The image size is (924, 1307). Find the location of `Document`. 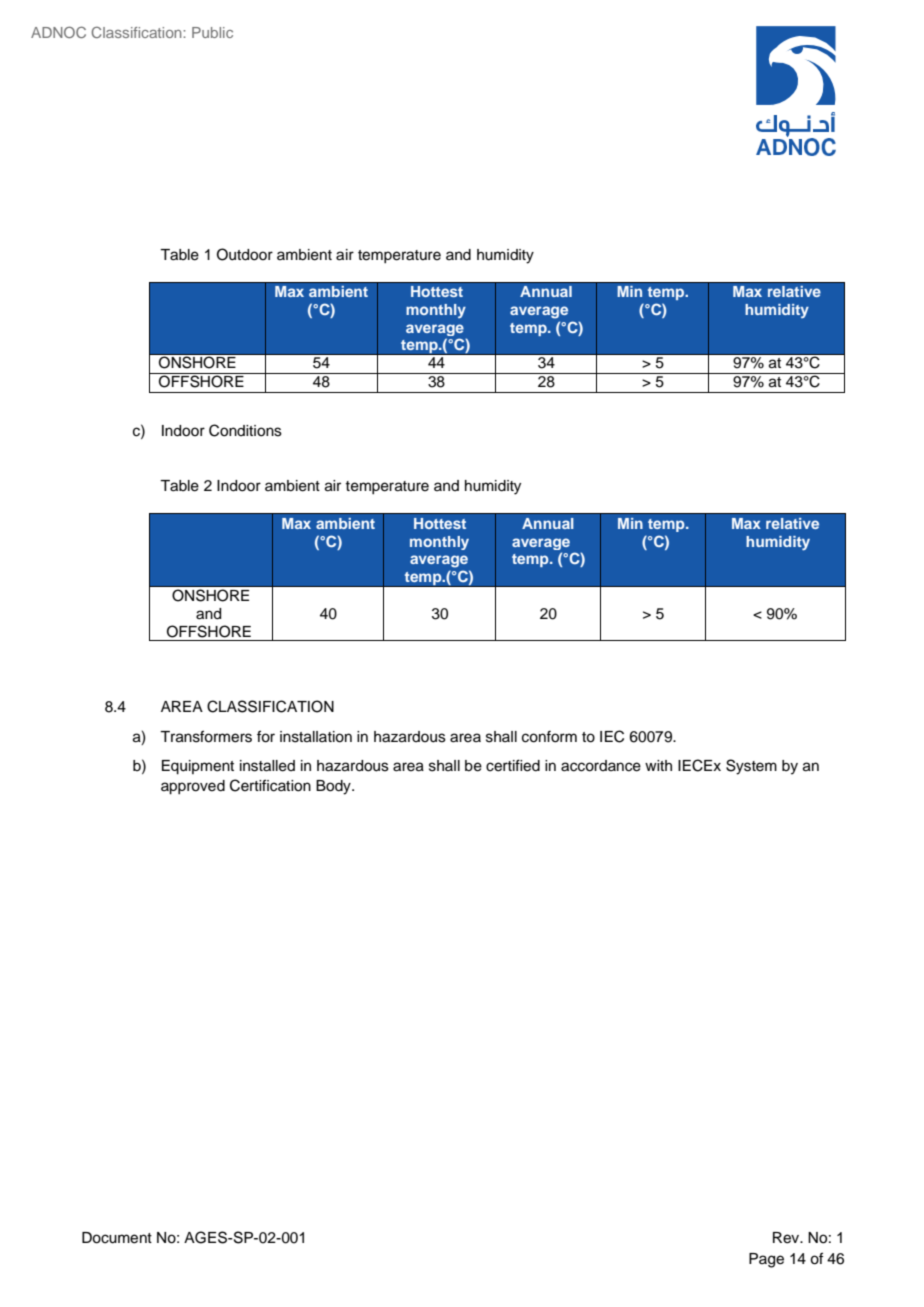

Document is located at coordinates (117, 1238).
